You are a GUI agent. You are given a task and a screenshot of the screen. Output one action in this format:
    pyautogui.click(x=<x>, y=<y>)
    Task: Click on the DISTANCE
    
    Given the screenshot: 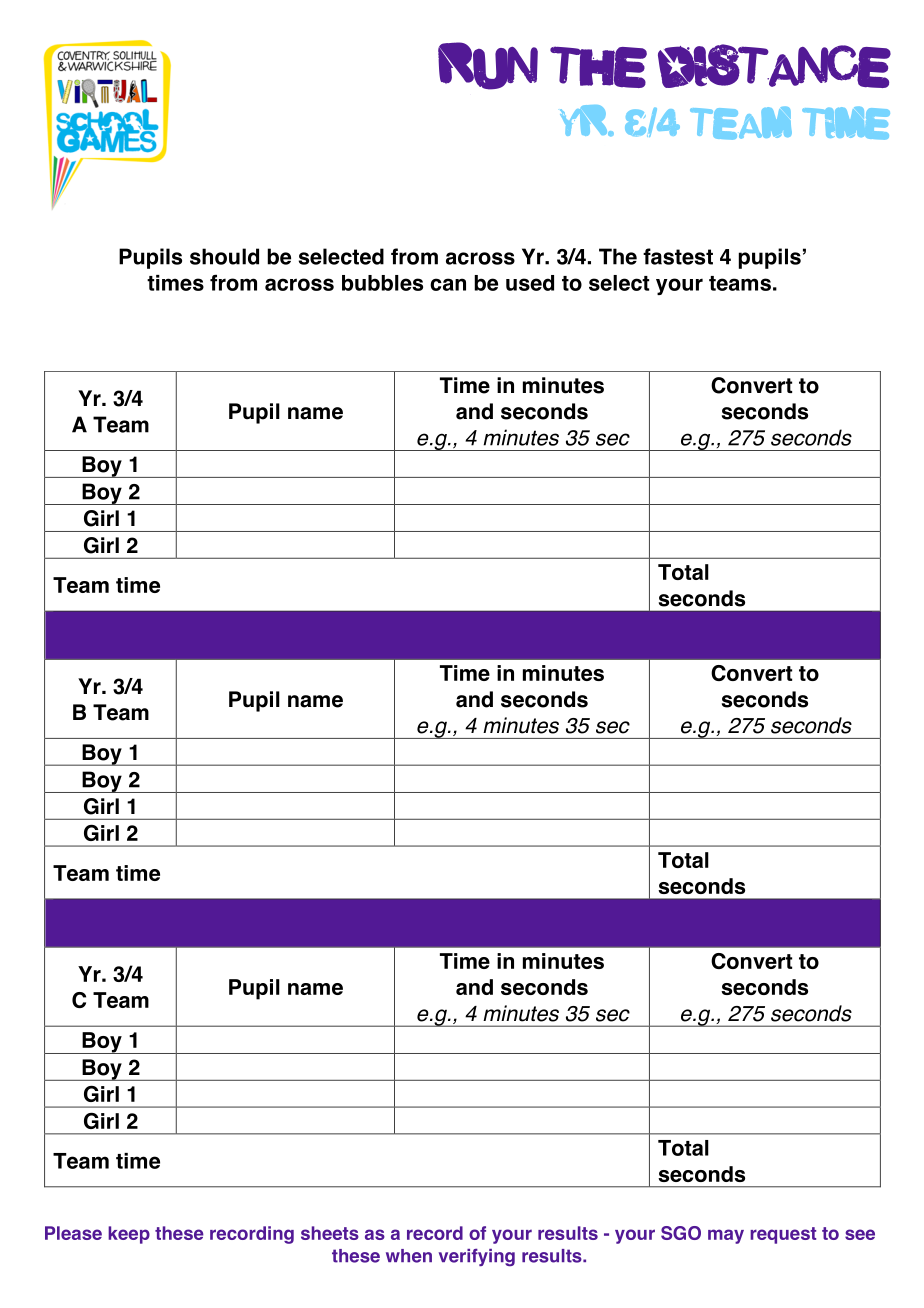 What is the action you would take?
    pyautogui.click(x=774, y=66)
